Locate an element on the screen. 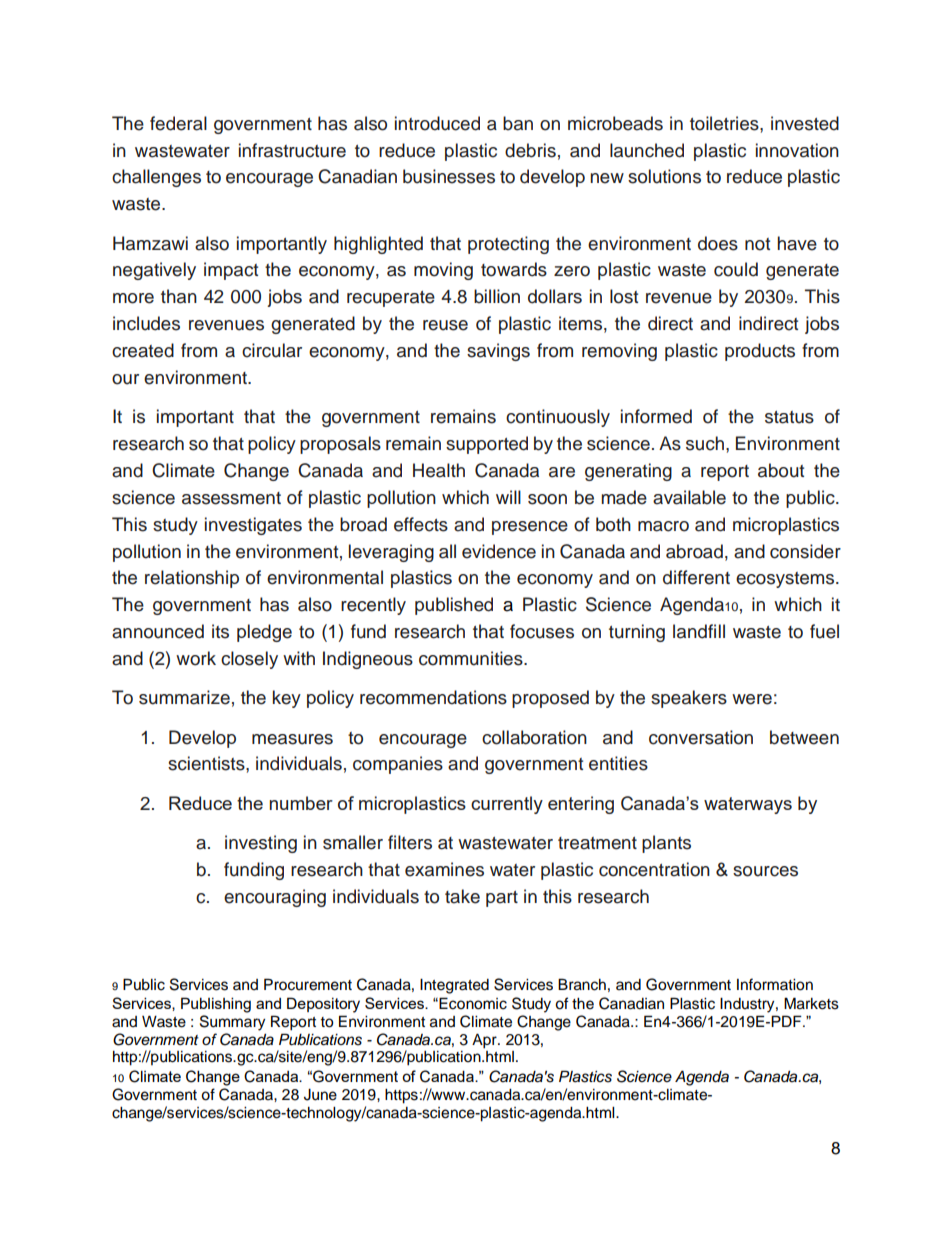 Image resolution: width=952 pixels, height=1233 pixels. Summary is located at coordinates (232, 1023).
